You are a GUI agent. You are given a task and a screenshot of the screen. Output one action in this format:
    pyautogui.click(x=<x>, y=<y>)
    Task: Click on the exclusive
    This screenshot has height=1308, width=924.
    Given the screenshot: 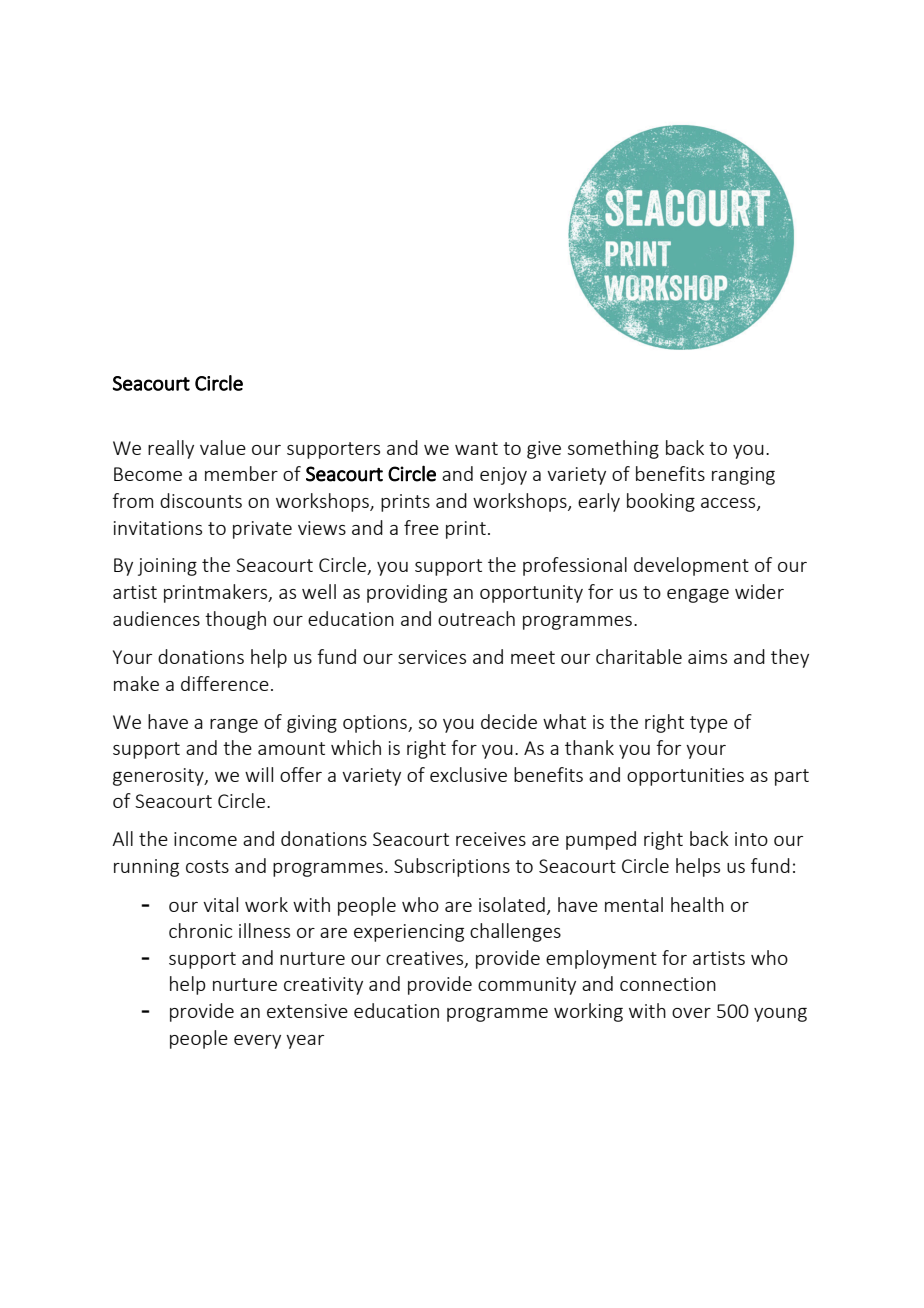 What is the action you would take?
    pyautogui.click(x=468, y=774)
